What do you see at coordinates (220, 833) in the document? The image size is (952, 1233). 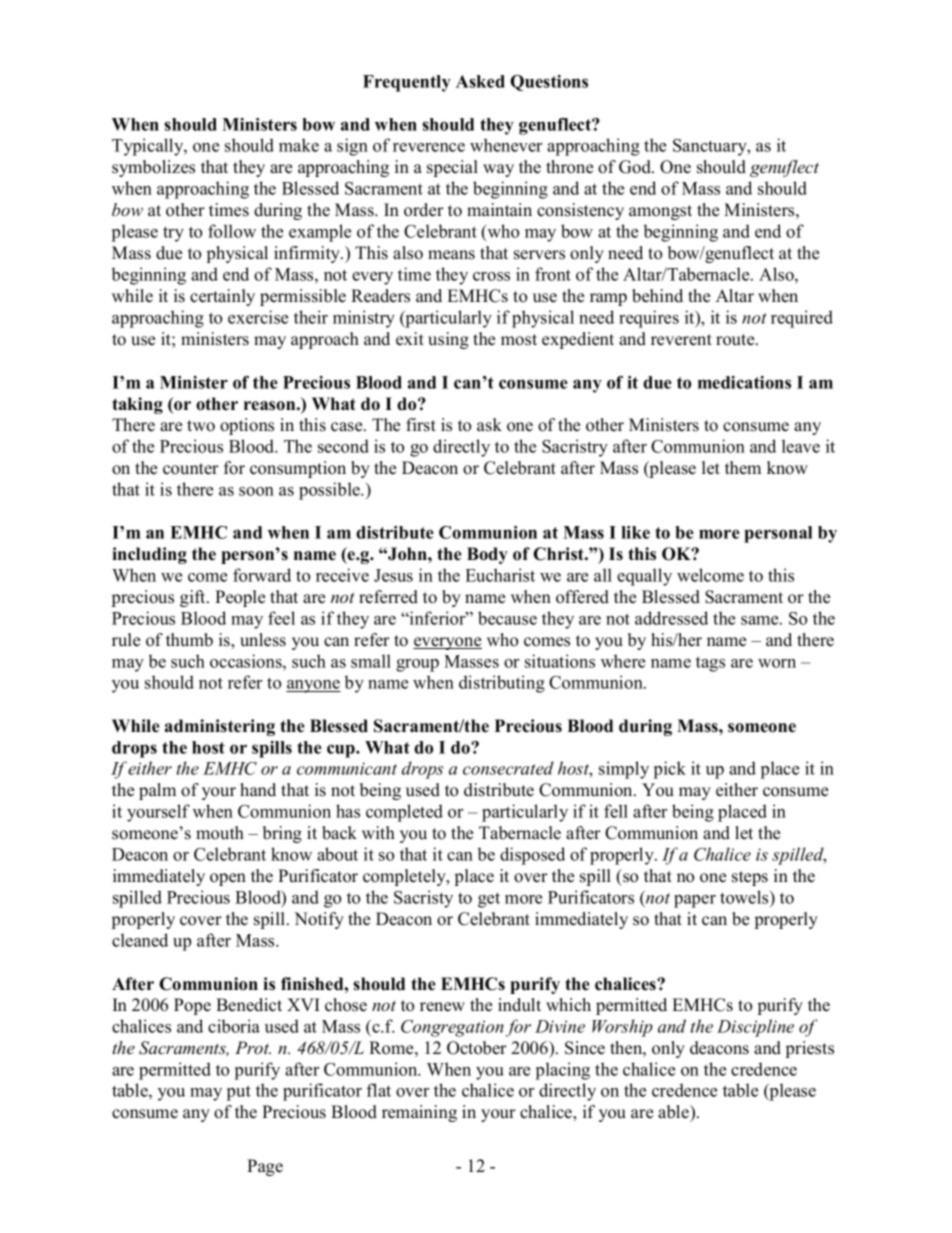 I see `mouth` at bounding box center [220, 833].
